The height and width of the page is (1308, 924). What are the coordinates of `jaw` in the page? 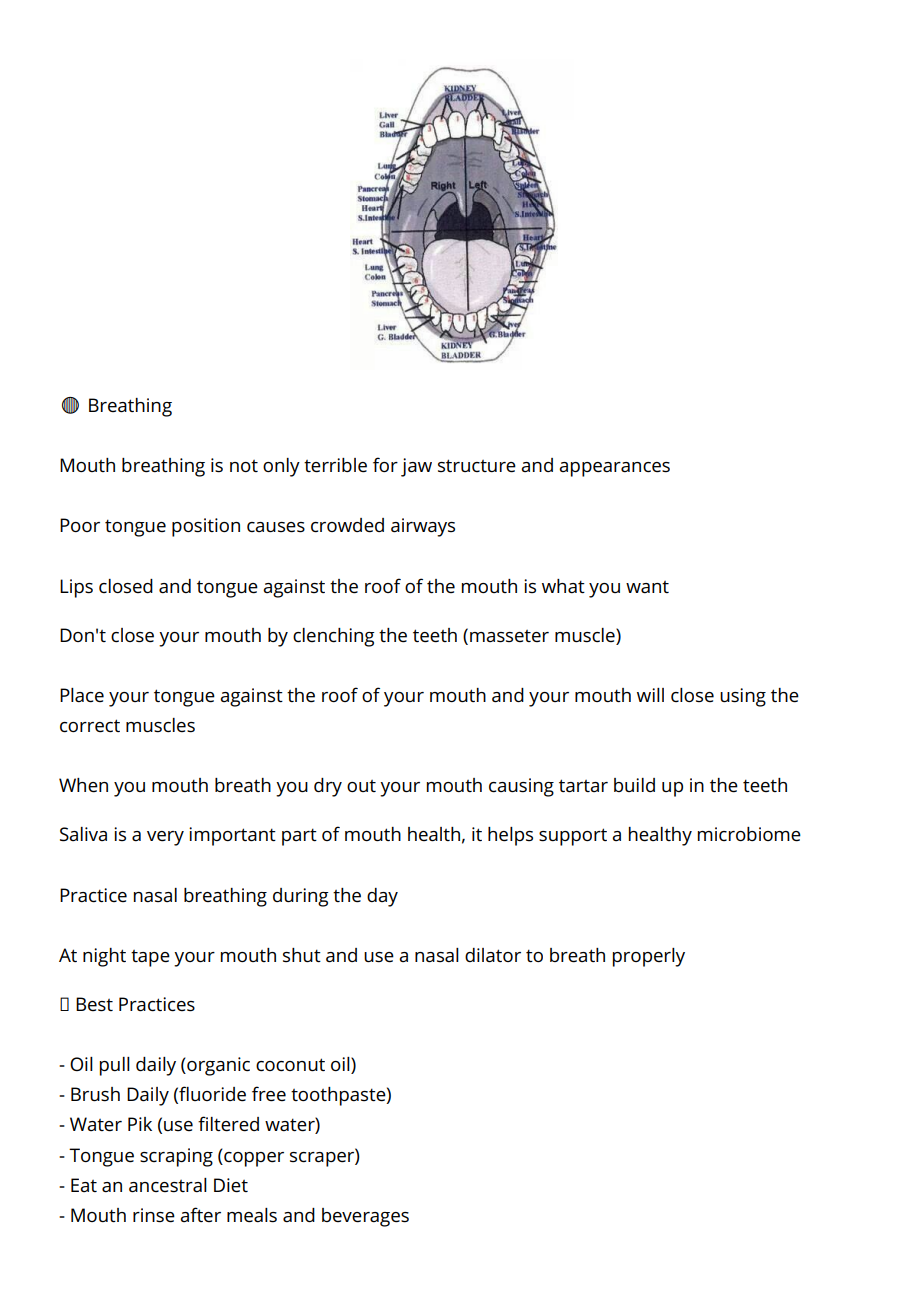 It's located at (416, 467).
